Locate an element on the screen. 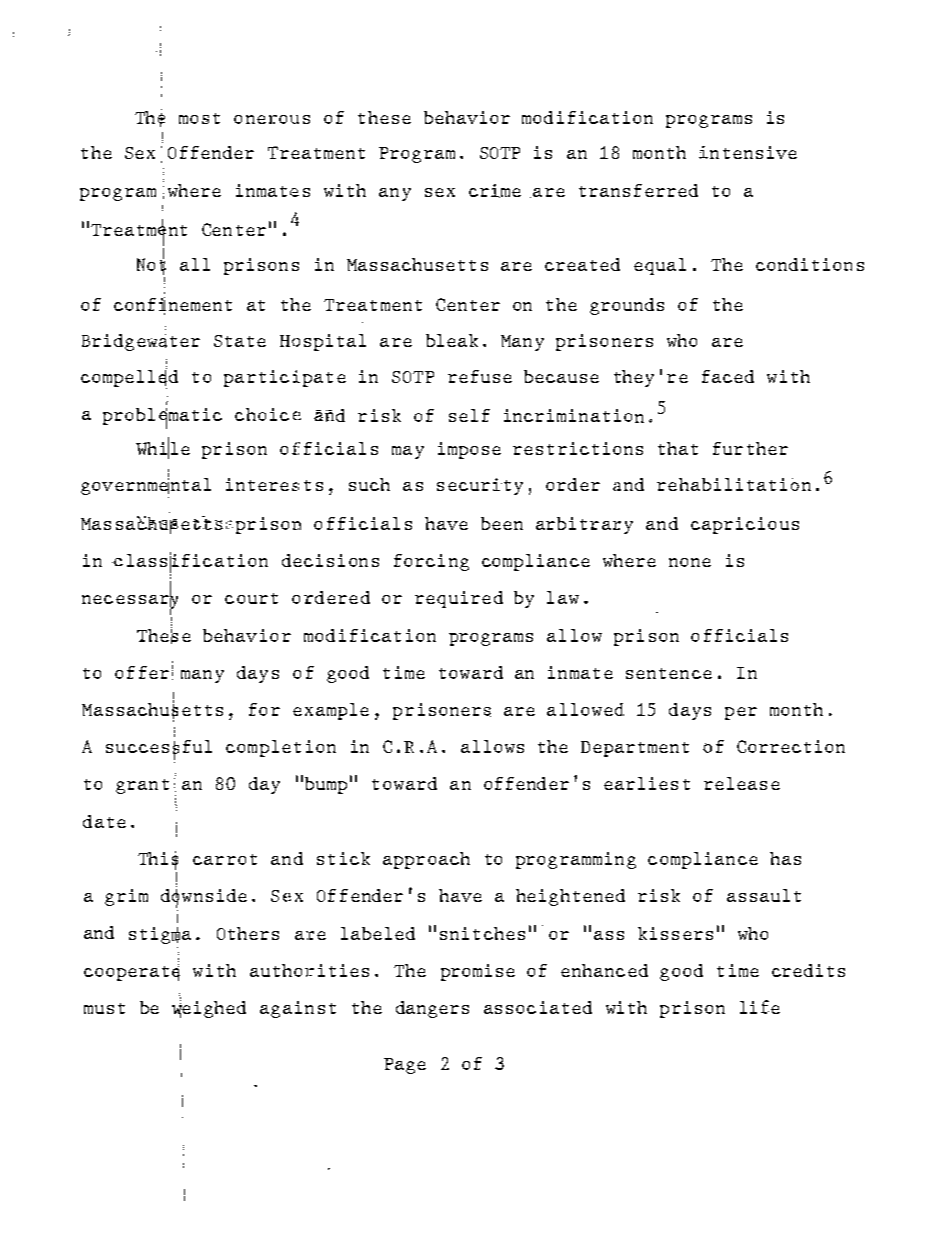 The image size is (952, 1233). example is located at coordinates (331, 711).
